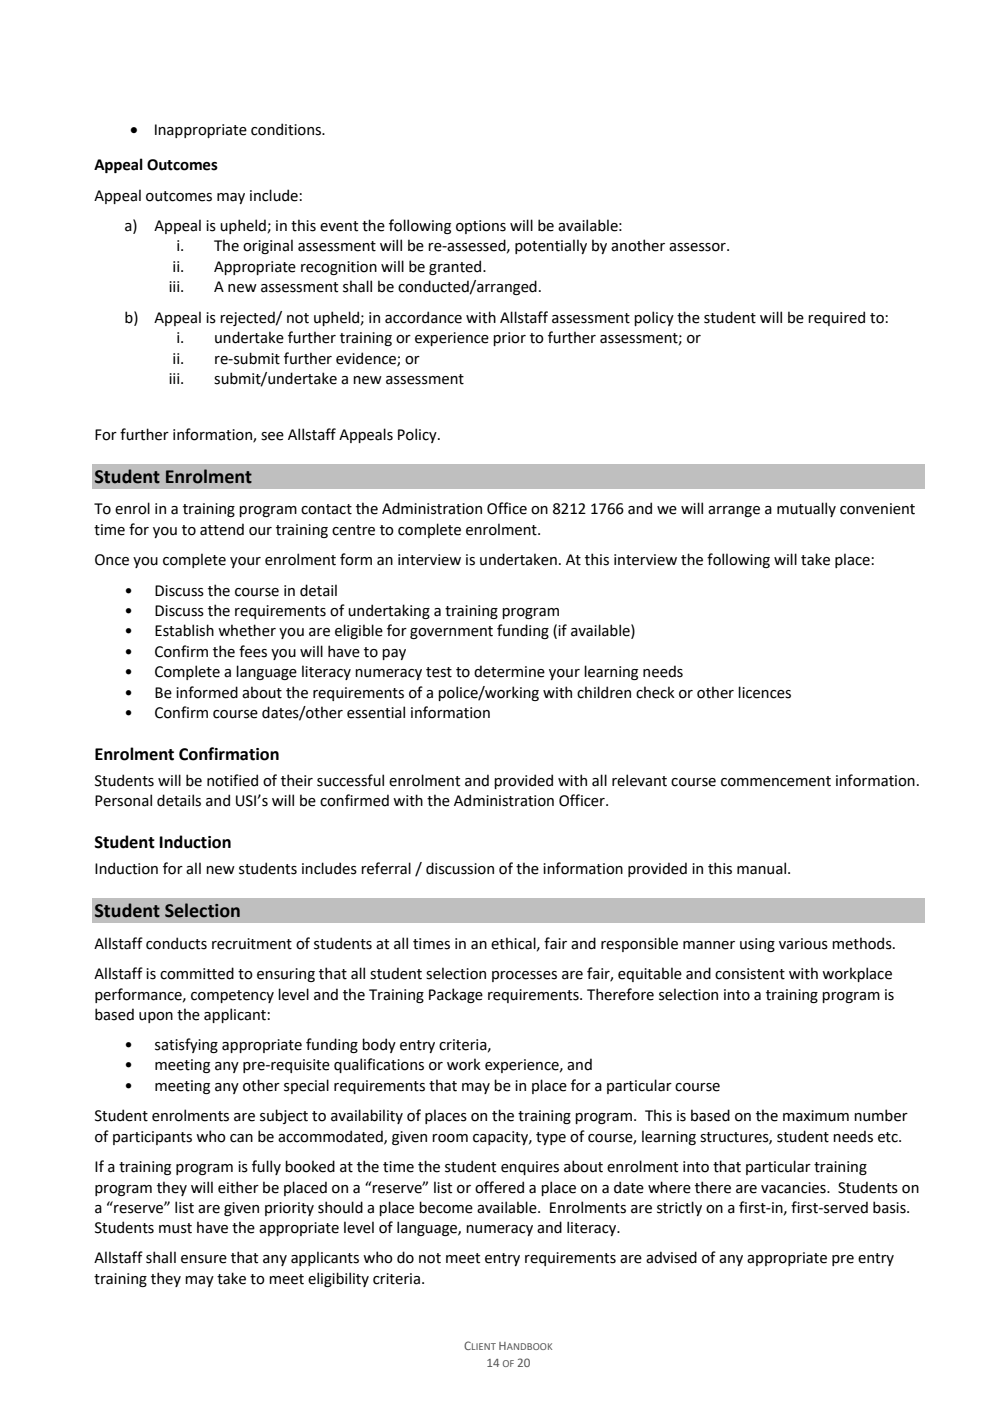 Image resolution: width=993 pixels, height=1405 pixels. I want to click on conditions, so click(287, 129).
